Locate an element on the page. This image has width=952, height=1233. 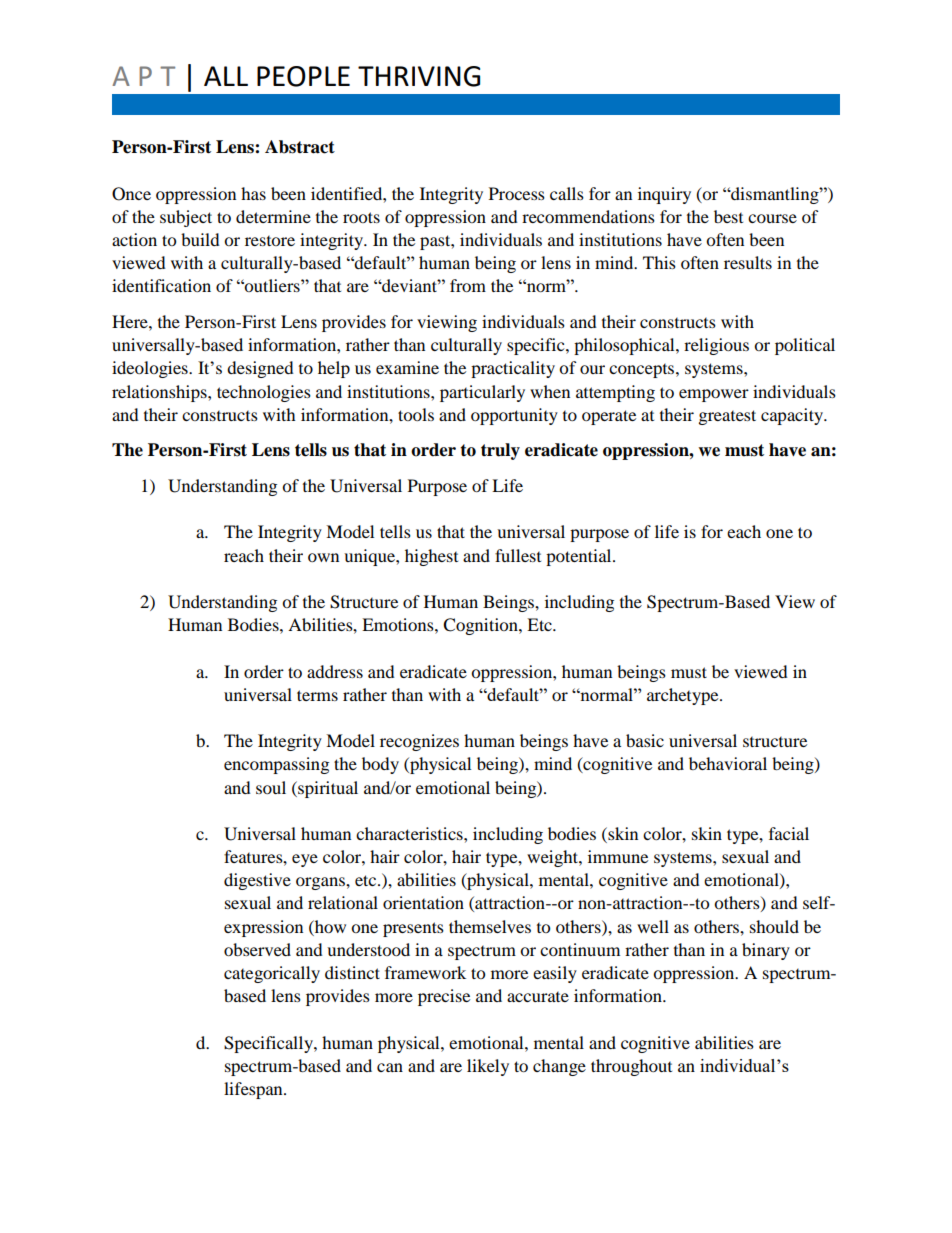
identification is located at coordinates (161, 285).
